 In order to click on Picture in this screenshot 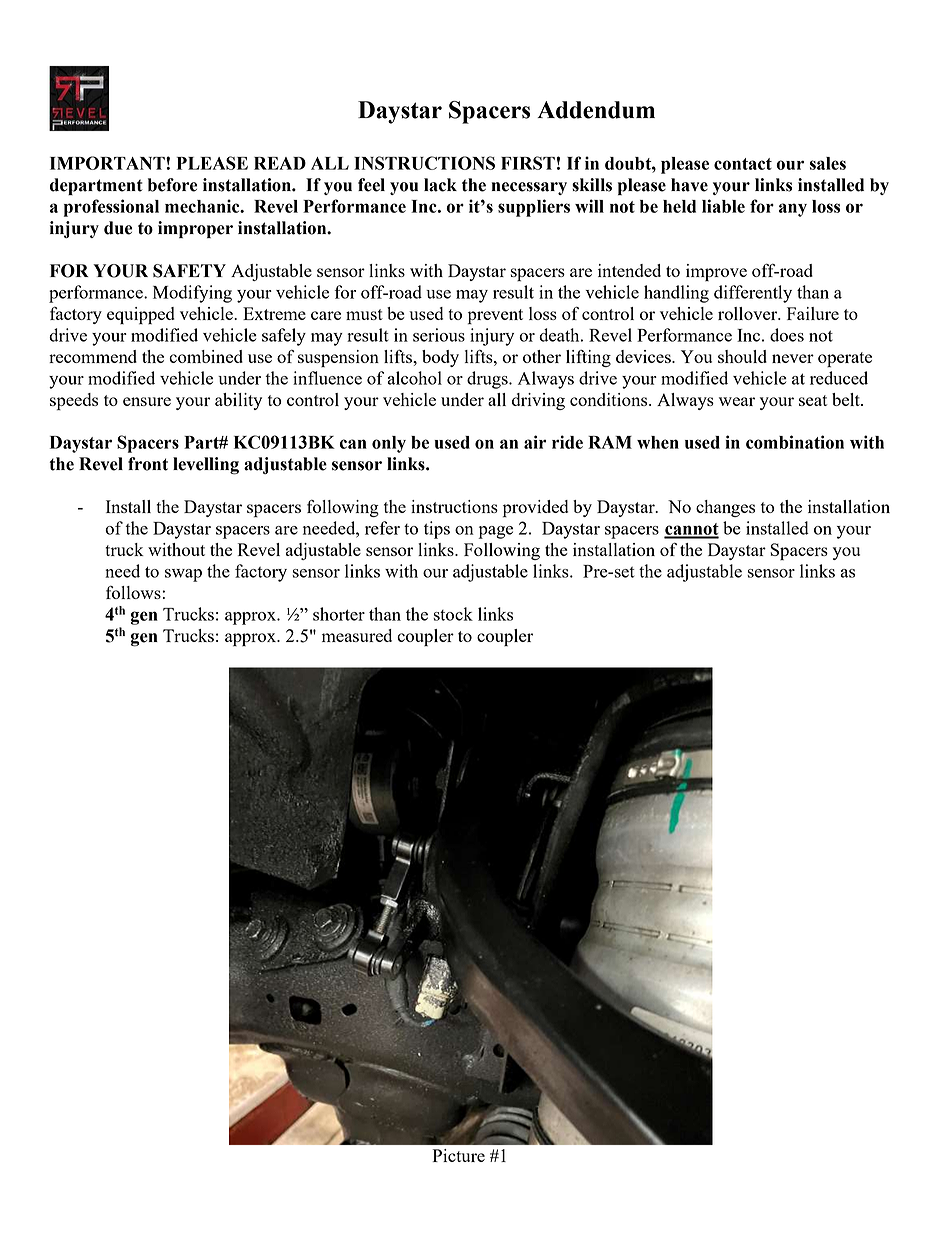, I will do `click(459, 1155)`.
